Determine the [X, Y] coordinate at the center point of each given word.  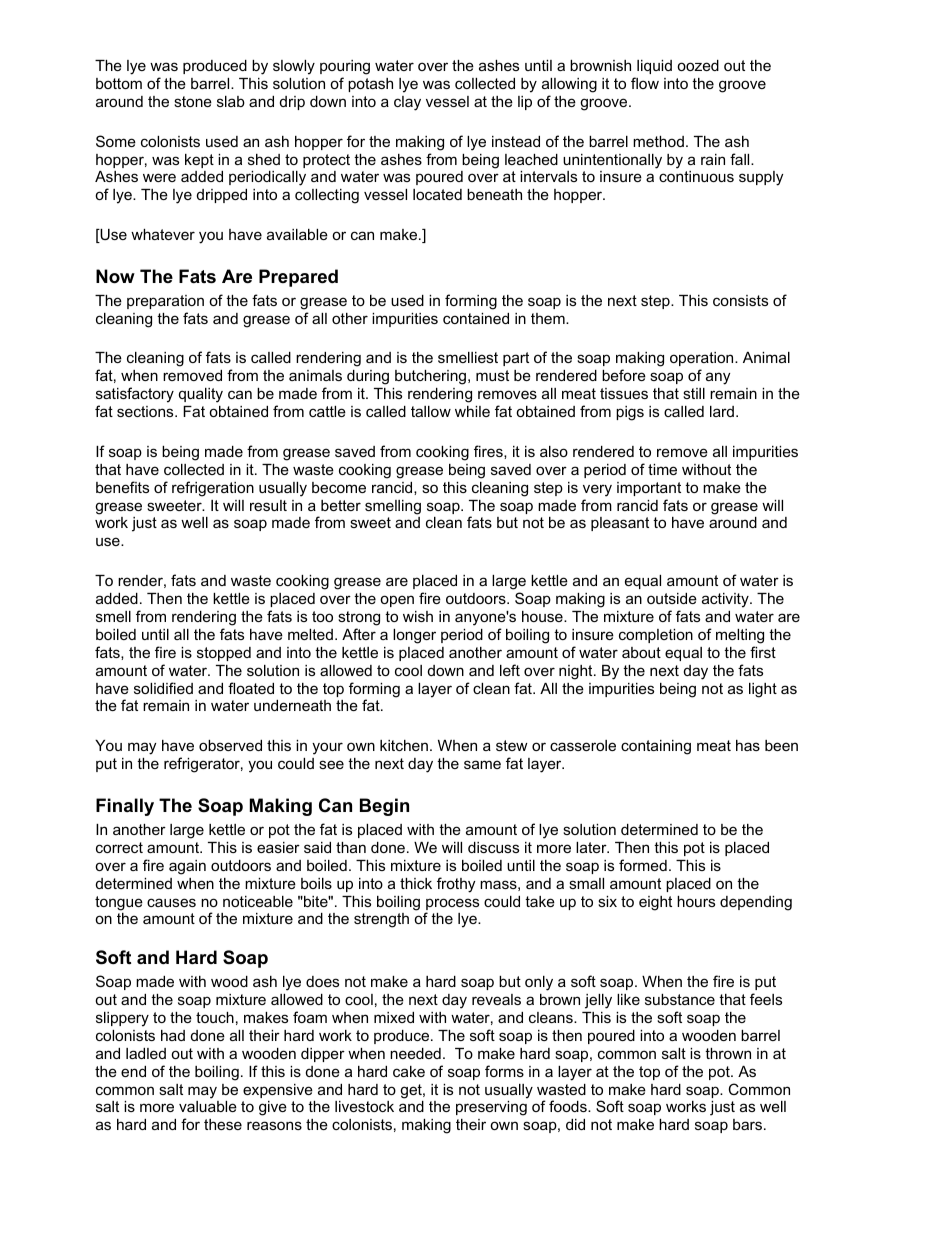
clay [407, 103]
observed [230, 745]
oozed [698, 65]
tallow [431, 411]
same [482, 764]
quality [201, 395]
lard [722, 411]
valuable [208, 1106]
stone [193, 101]
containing [656, 747]
